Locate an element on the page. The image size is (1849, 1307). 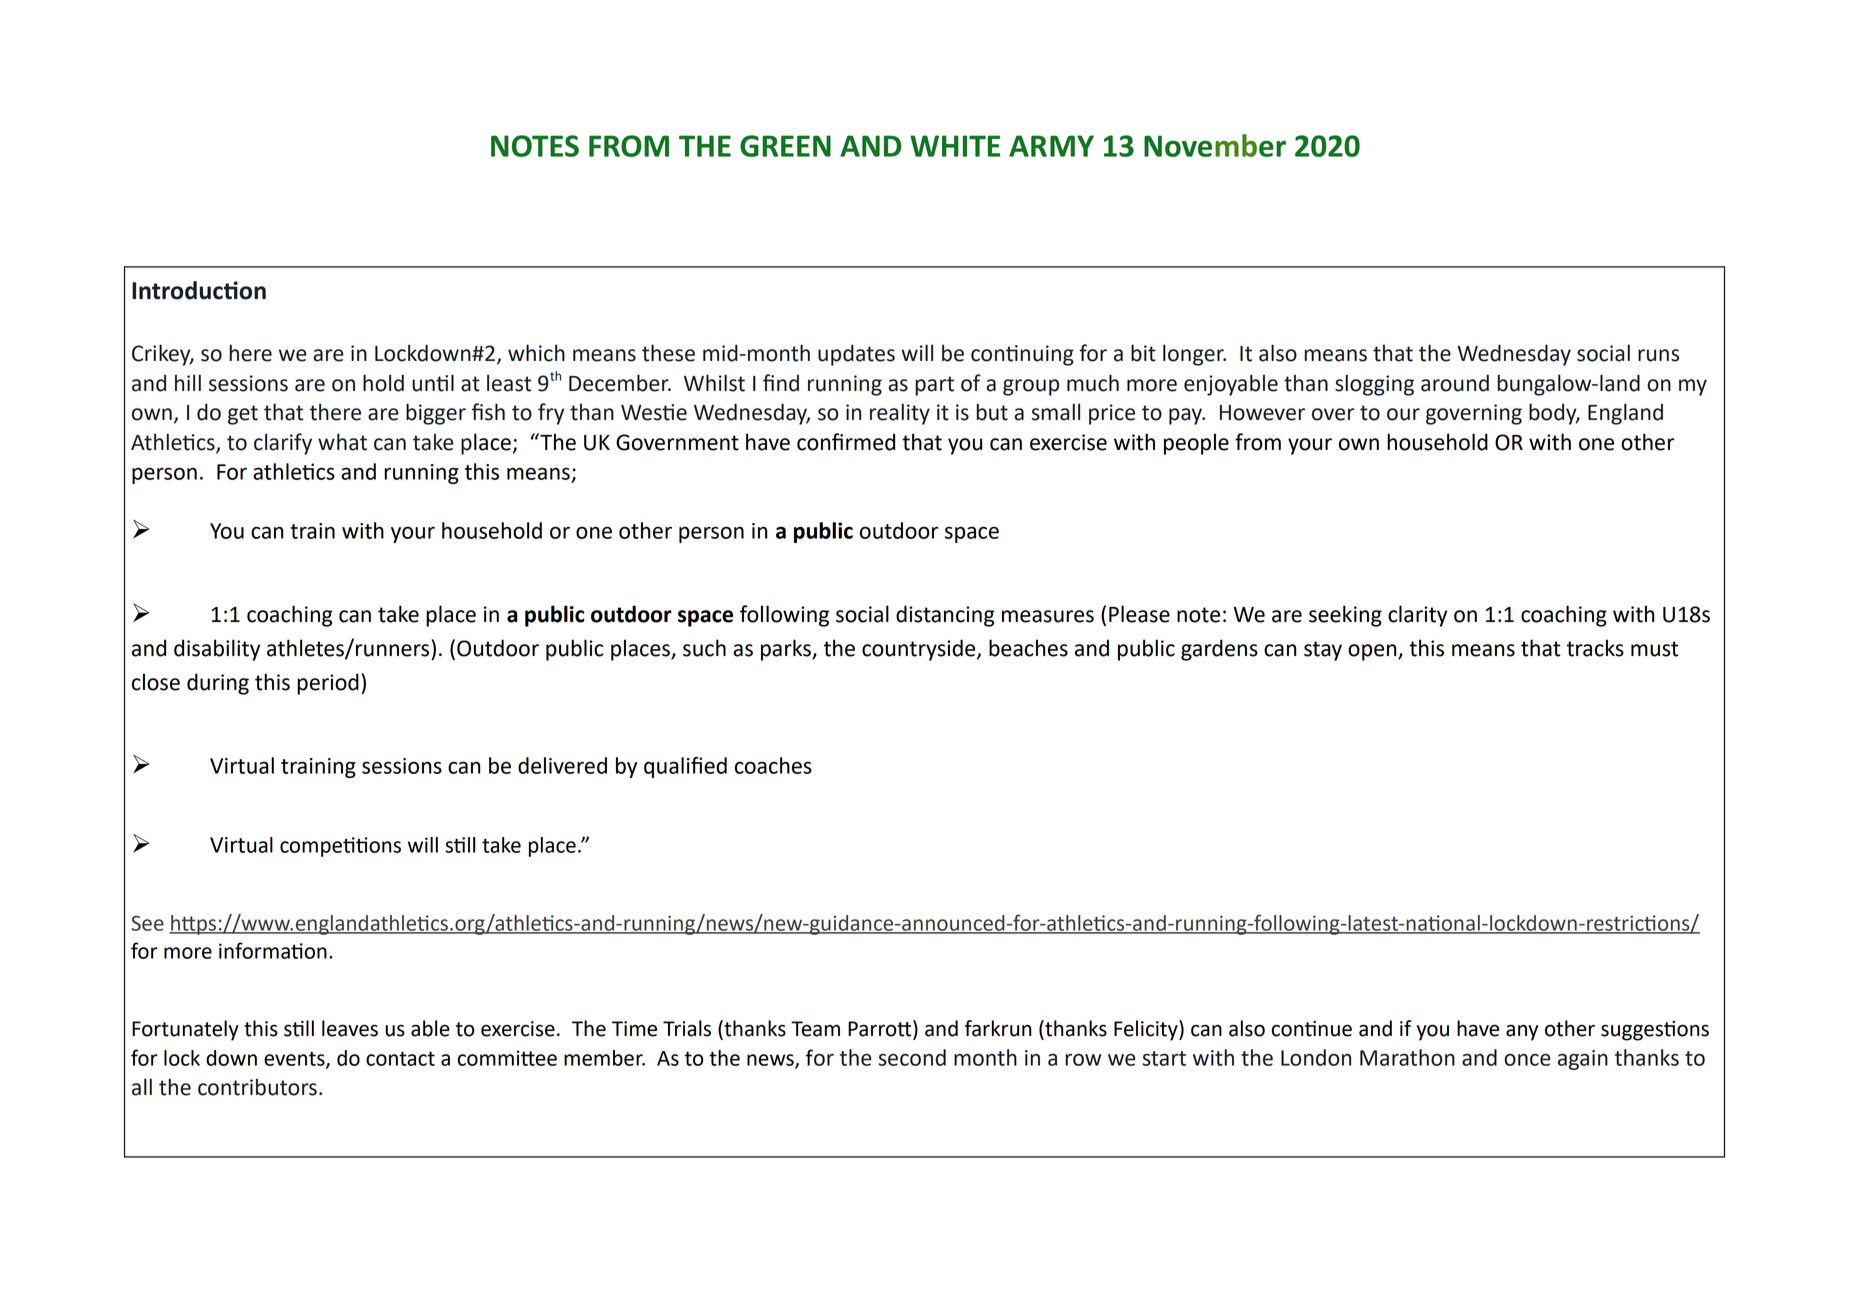
WHITE is located at coordinates (955, 146).
